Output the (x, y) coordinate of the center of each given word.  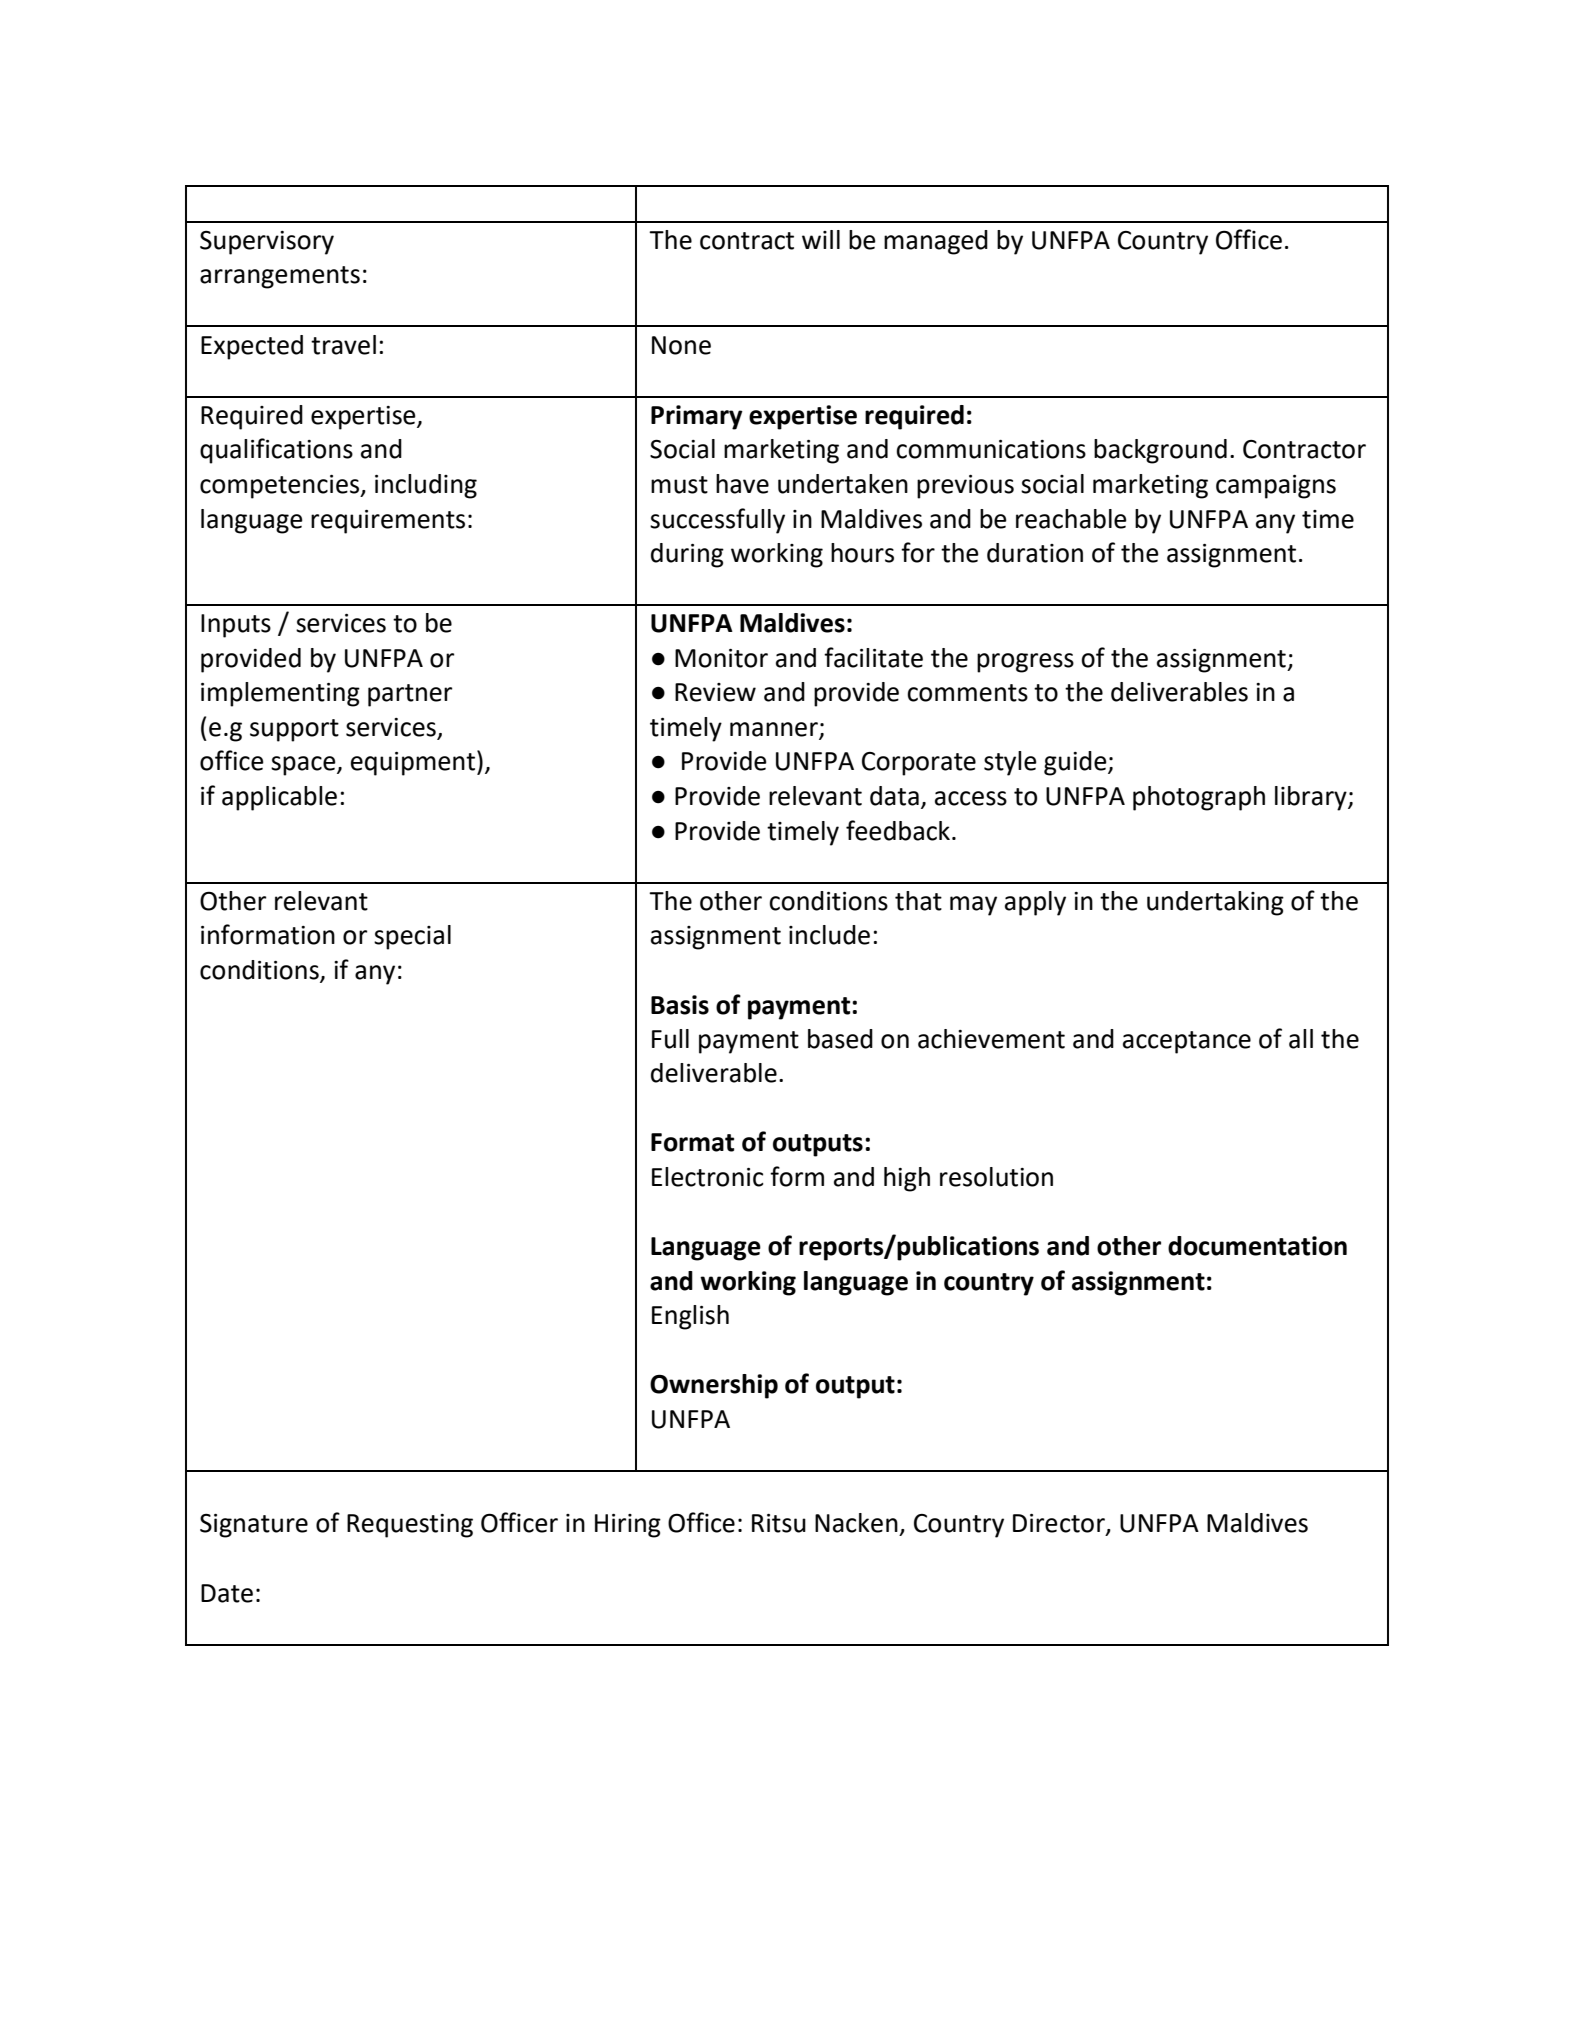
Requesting (410, 1526)
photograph (1199, 798)
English (690, 1317)
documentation (1257, 1246)
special (412, 937)
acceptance (1187, 1042)
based (840, 1039)
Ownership (714, 1386)
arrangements (280, 277)
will (821, 239)
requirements (388, 522)
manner (775, 730)
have (742, 484)
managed (936, 242)
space (304, 766)
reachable (1071, 519)
